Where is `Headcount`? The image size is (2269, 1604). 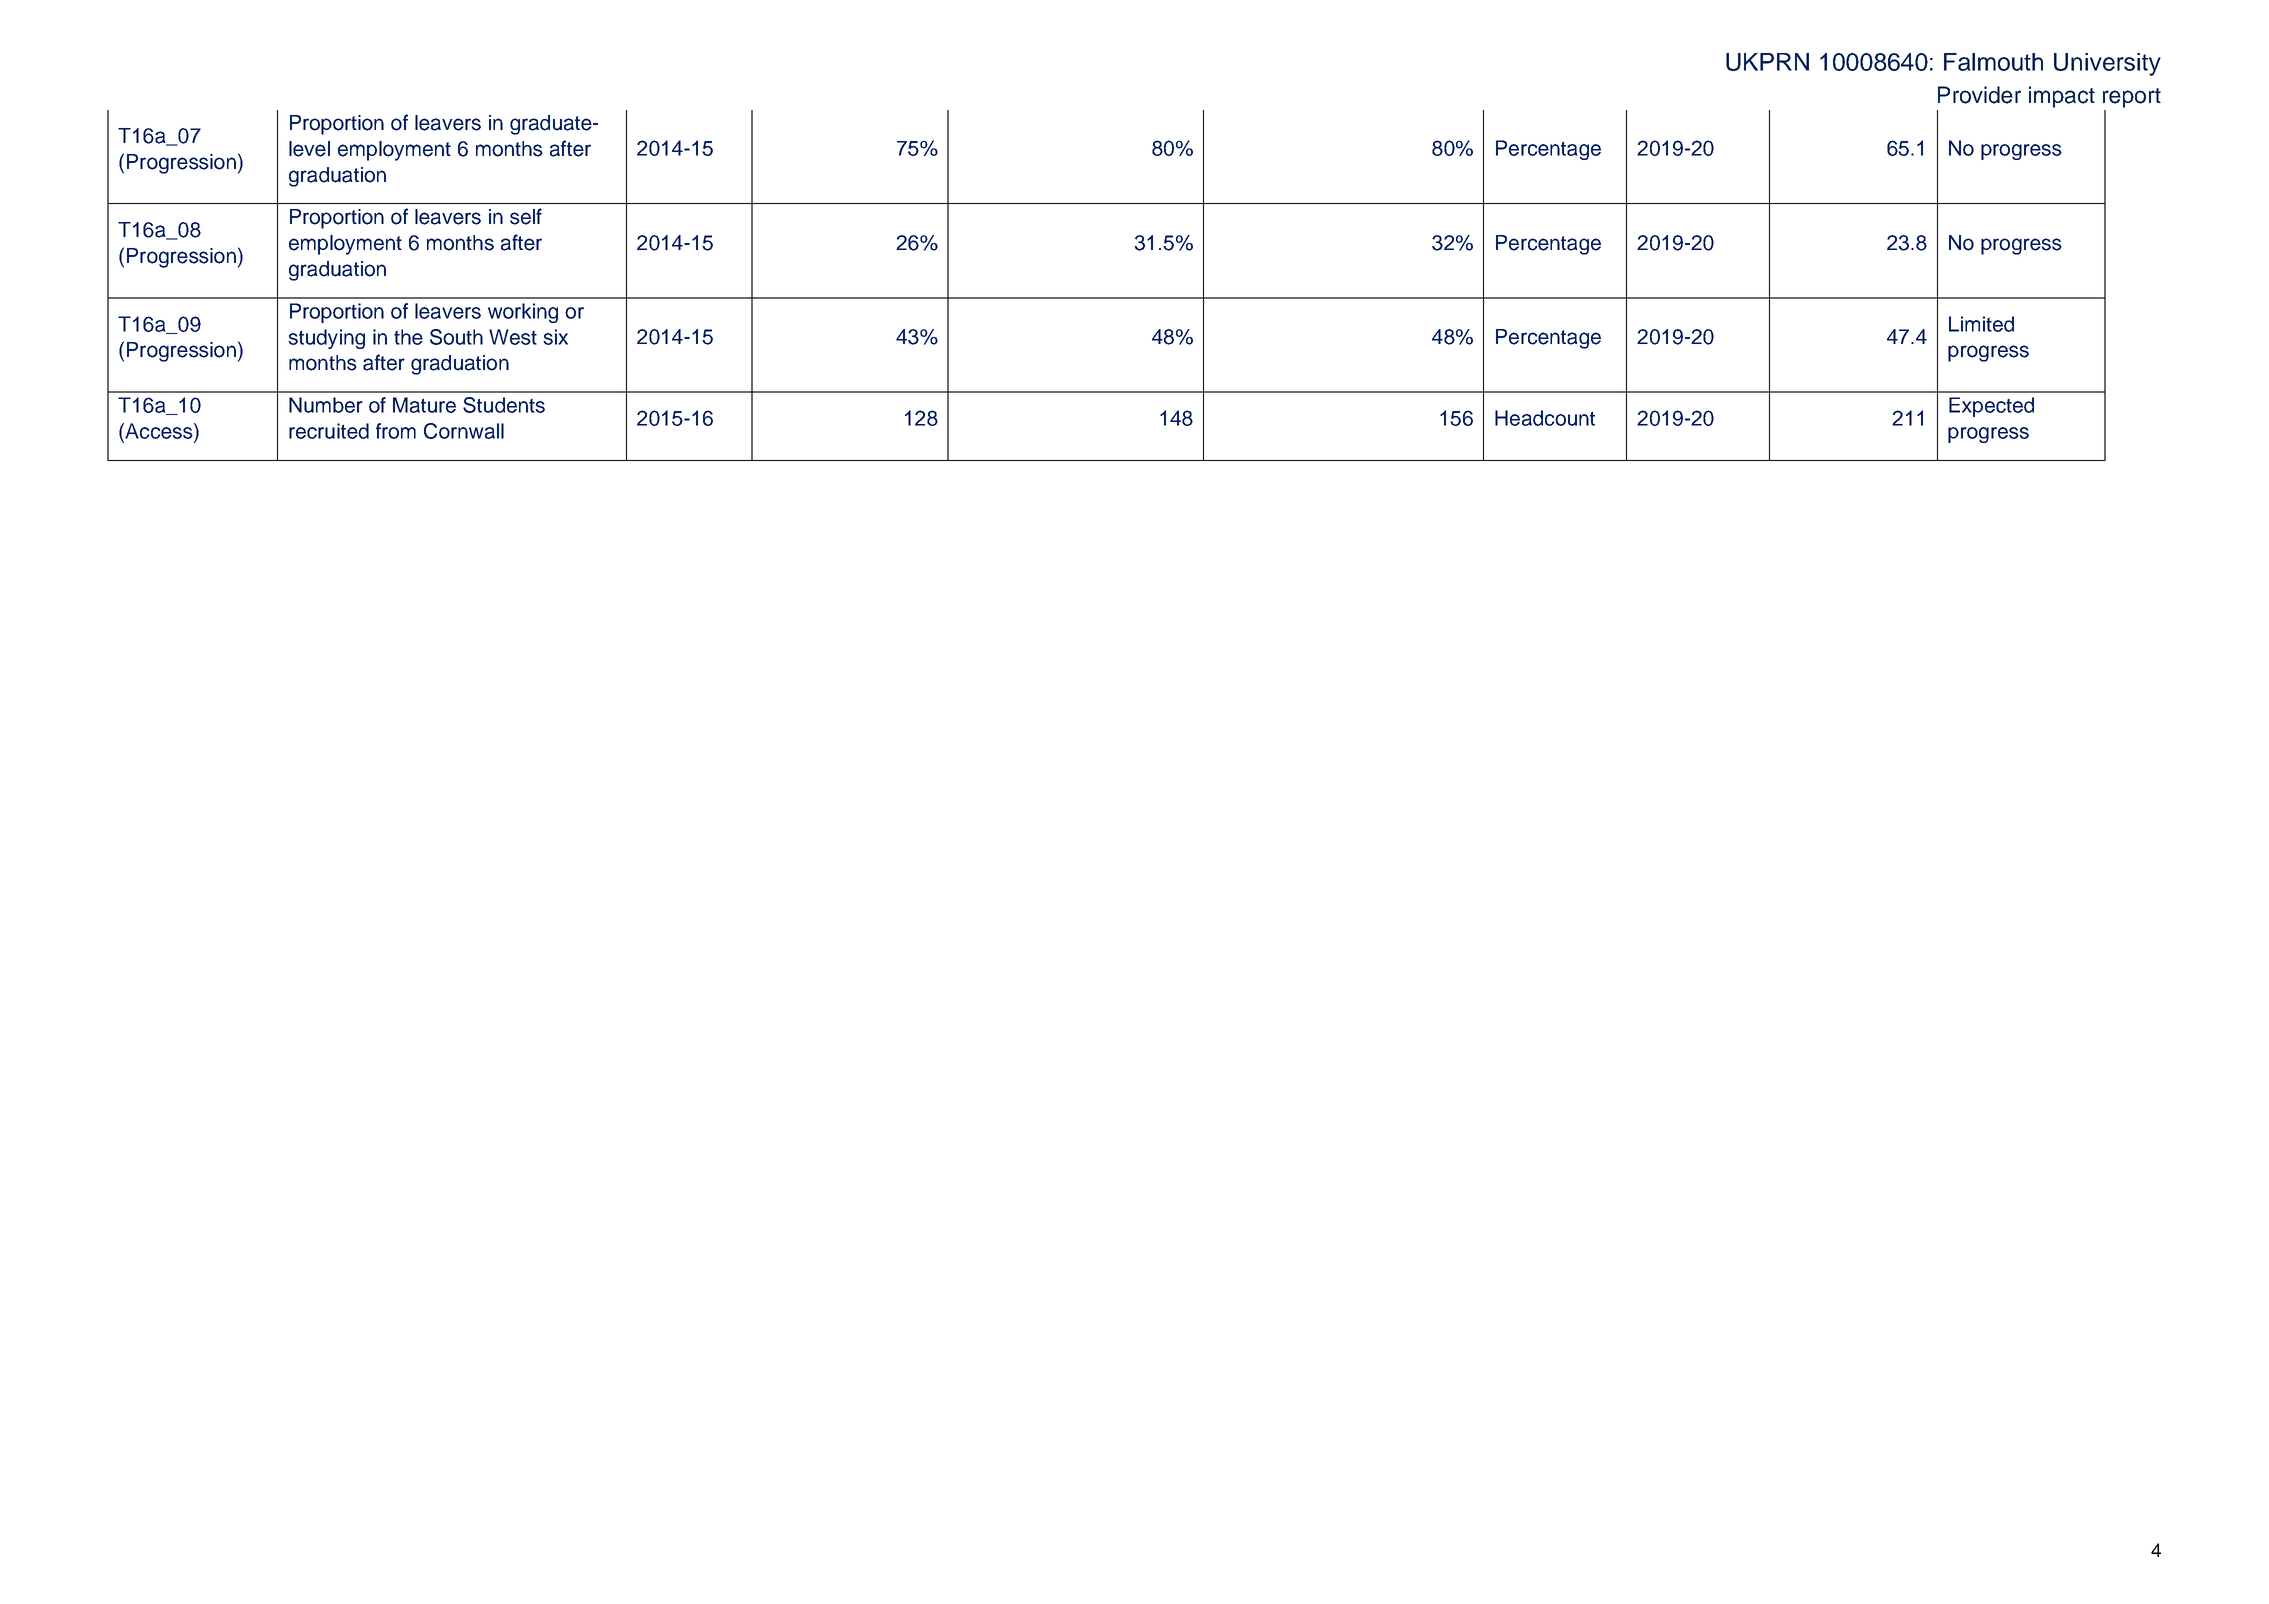
Headcount is located at coordinates (1545, 418).
